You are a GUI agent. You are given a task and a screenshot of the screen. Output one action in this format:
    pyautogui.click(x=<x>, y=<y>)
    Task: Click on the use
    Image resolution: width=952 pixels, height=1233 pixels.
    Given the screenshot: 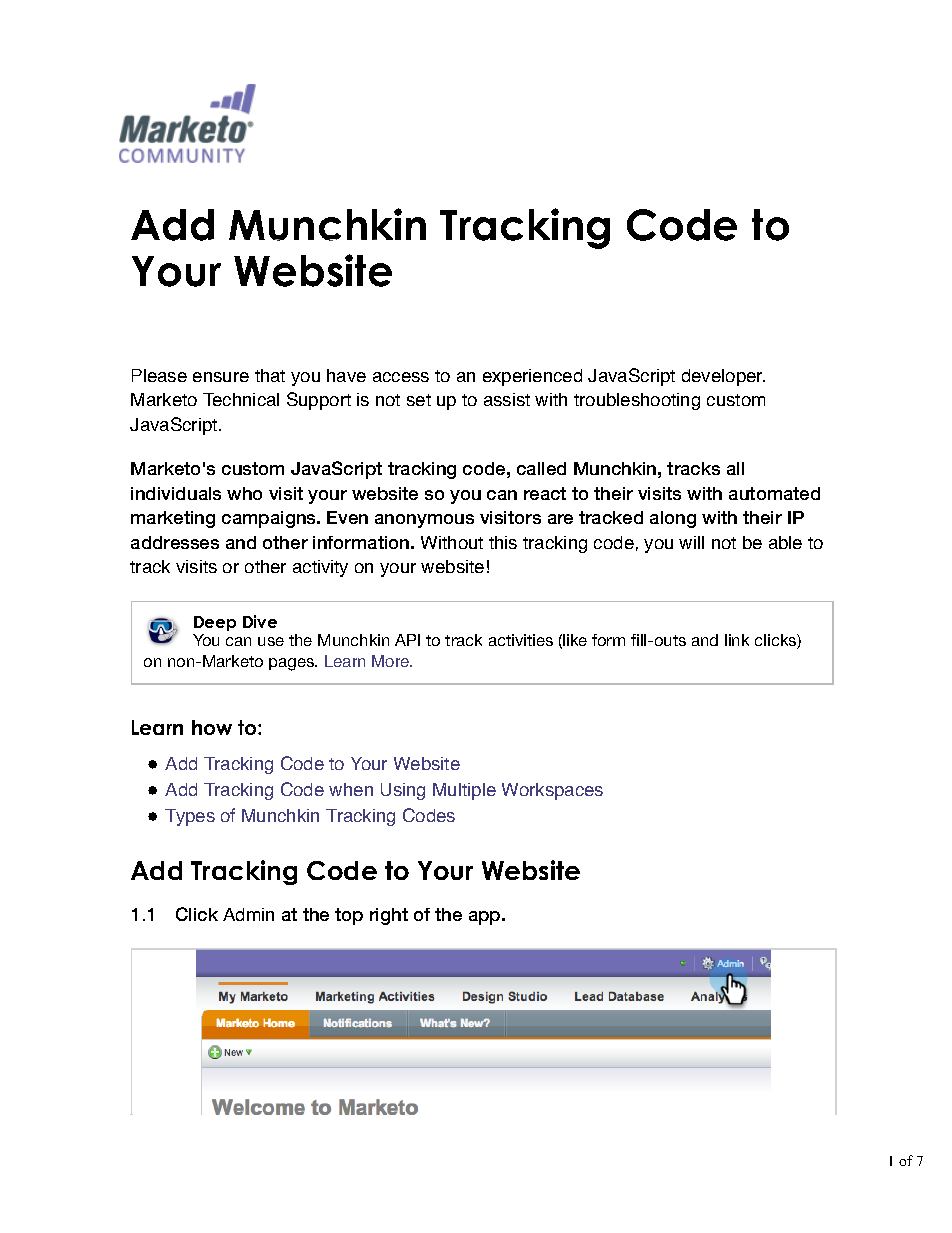 What is the action you would take?
    pyautogui.click(x=271, y=641)
